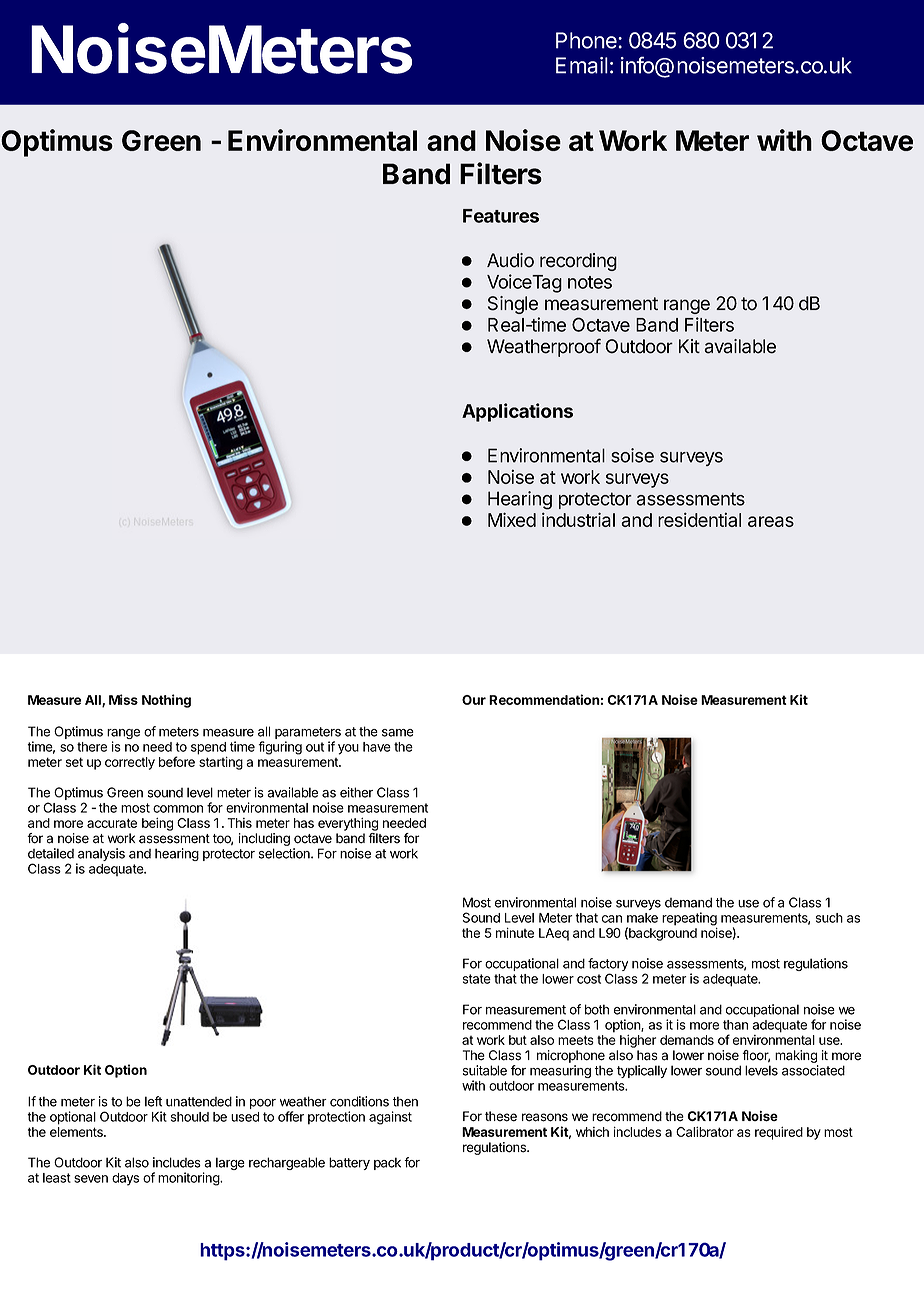 Image resolution: width=924 pixels, height=1308 pixels. I want to click on days, so click(125, 1179).
